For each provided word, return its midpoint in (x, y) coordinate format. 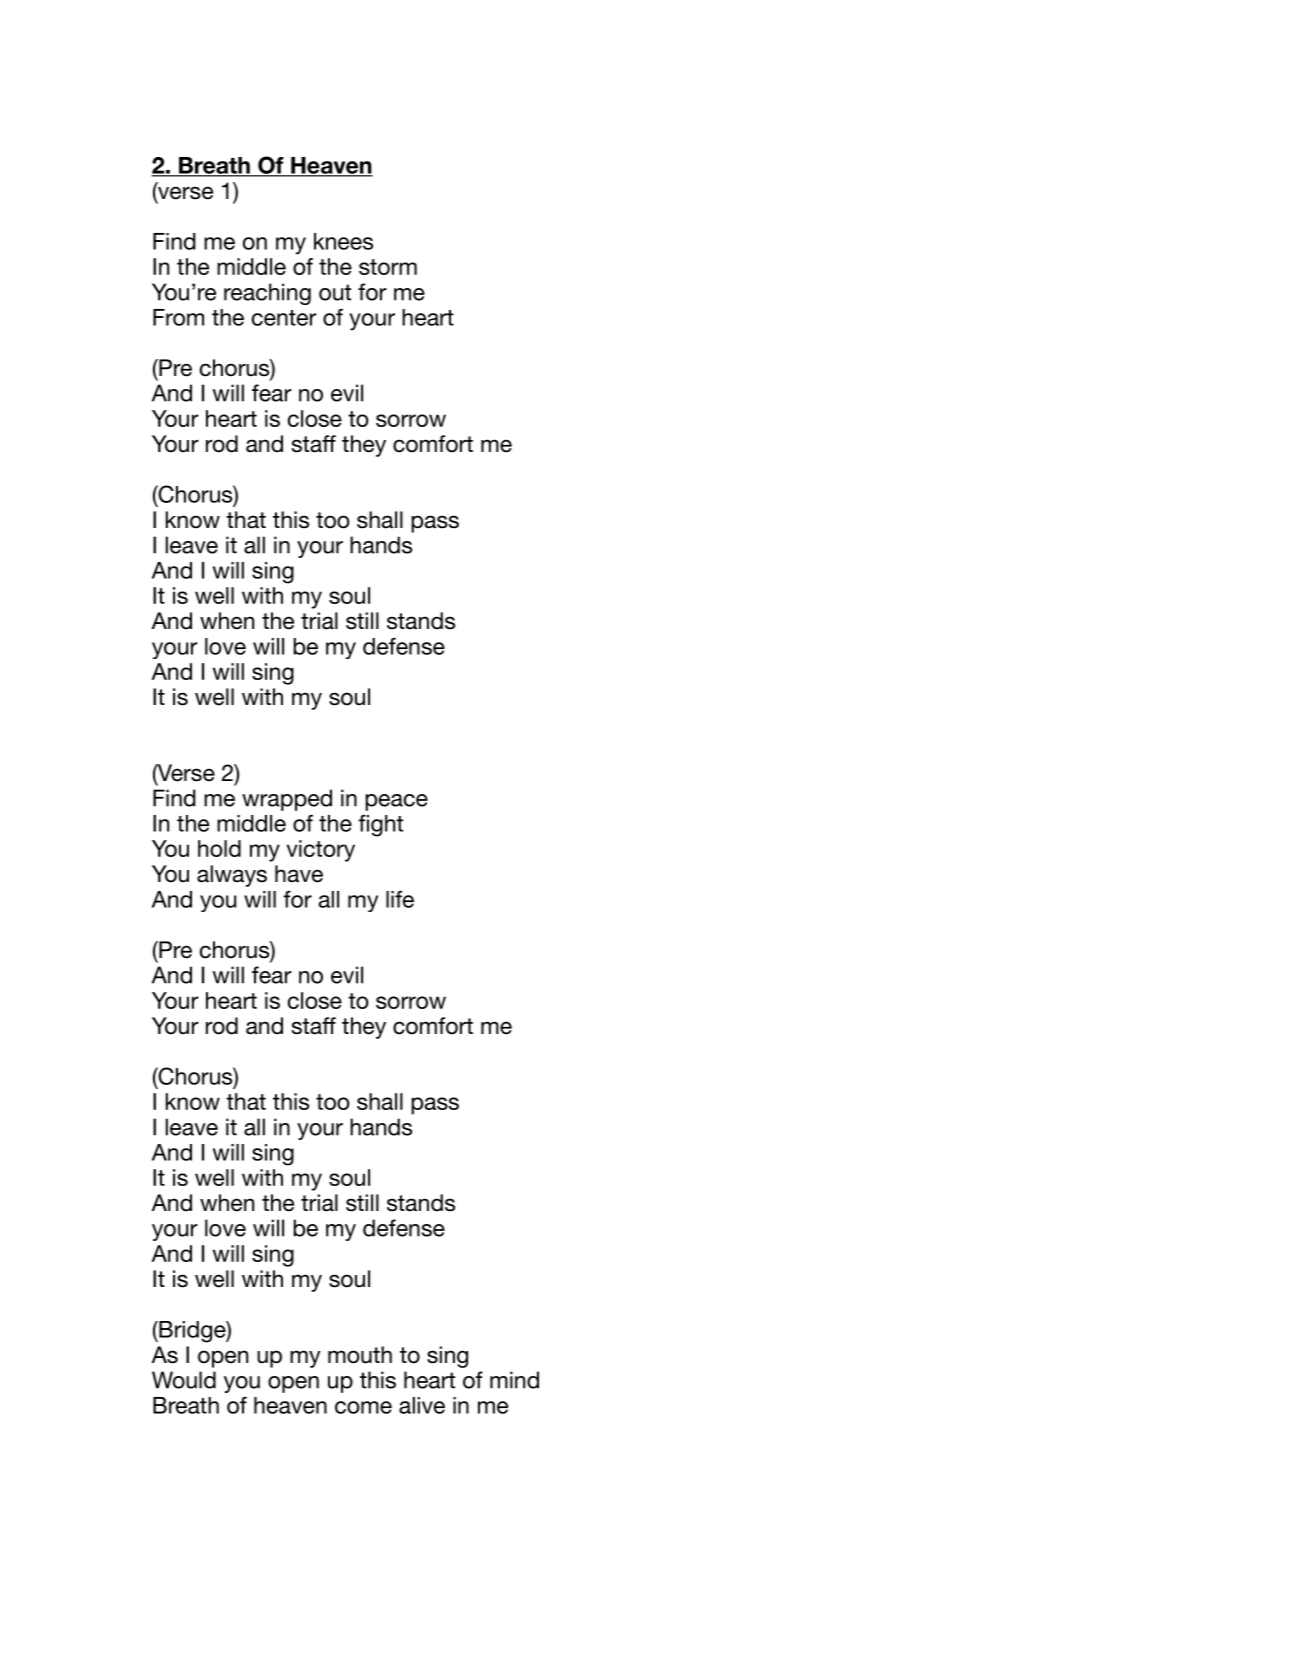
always (232, 876)
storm (388, 267)
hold (219, 848)
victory (321, 851)
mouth (360, 1355)
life (400, 899)
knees (343, 241)
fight (380, 825)
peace (396, 802)
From (178, 317)
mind (514, 1380)
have (299, 874)
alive (422, 1405)
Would (184, 1380)
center (284, 318)
